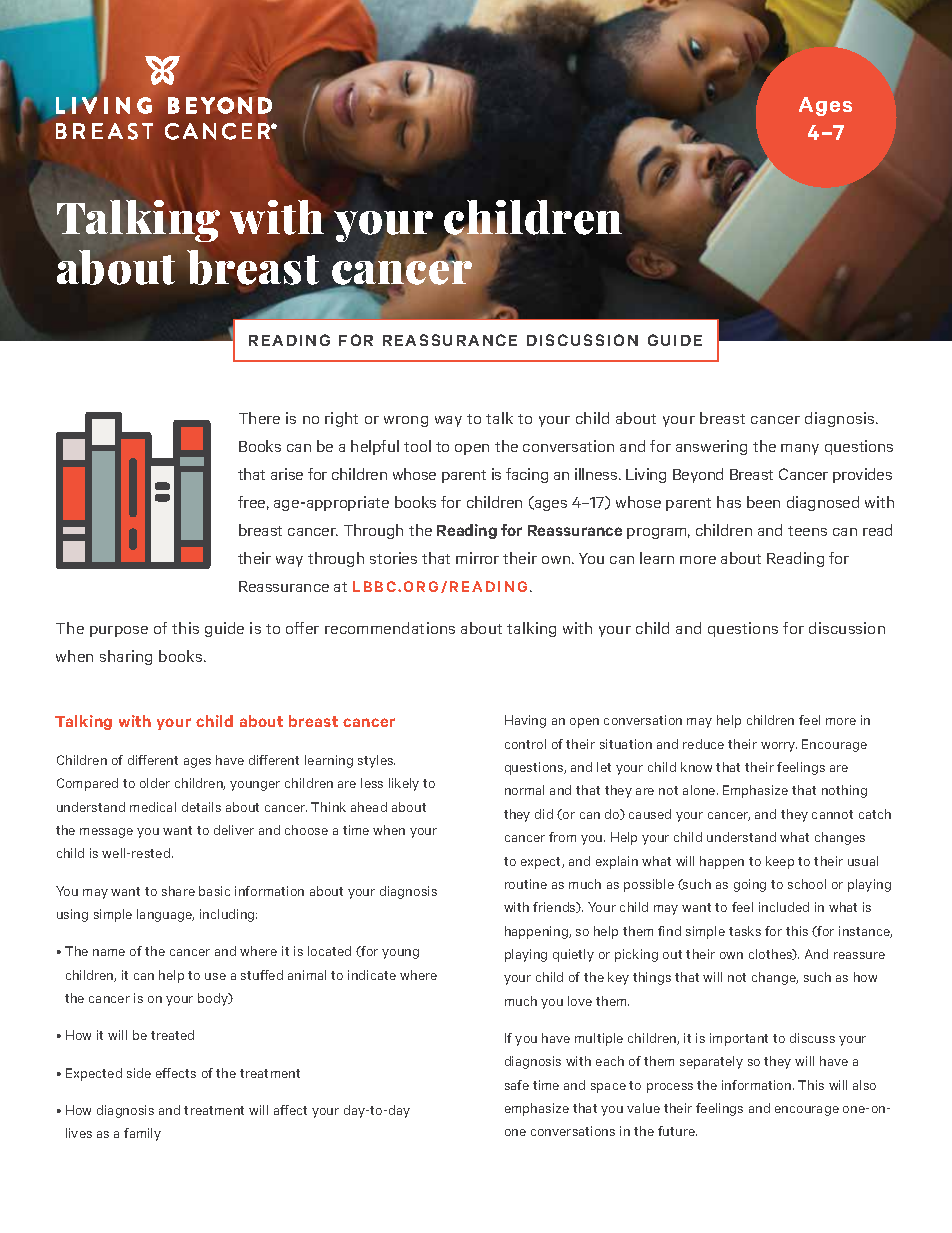  Describe the element at coordinates (178, 891) in the document. I see `share` at that location.
